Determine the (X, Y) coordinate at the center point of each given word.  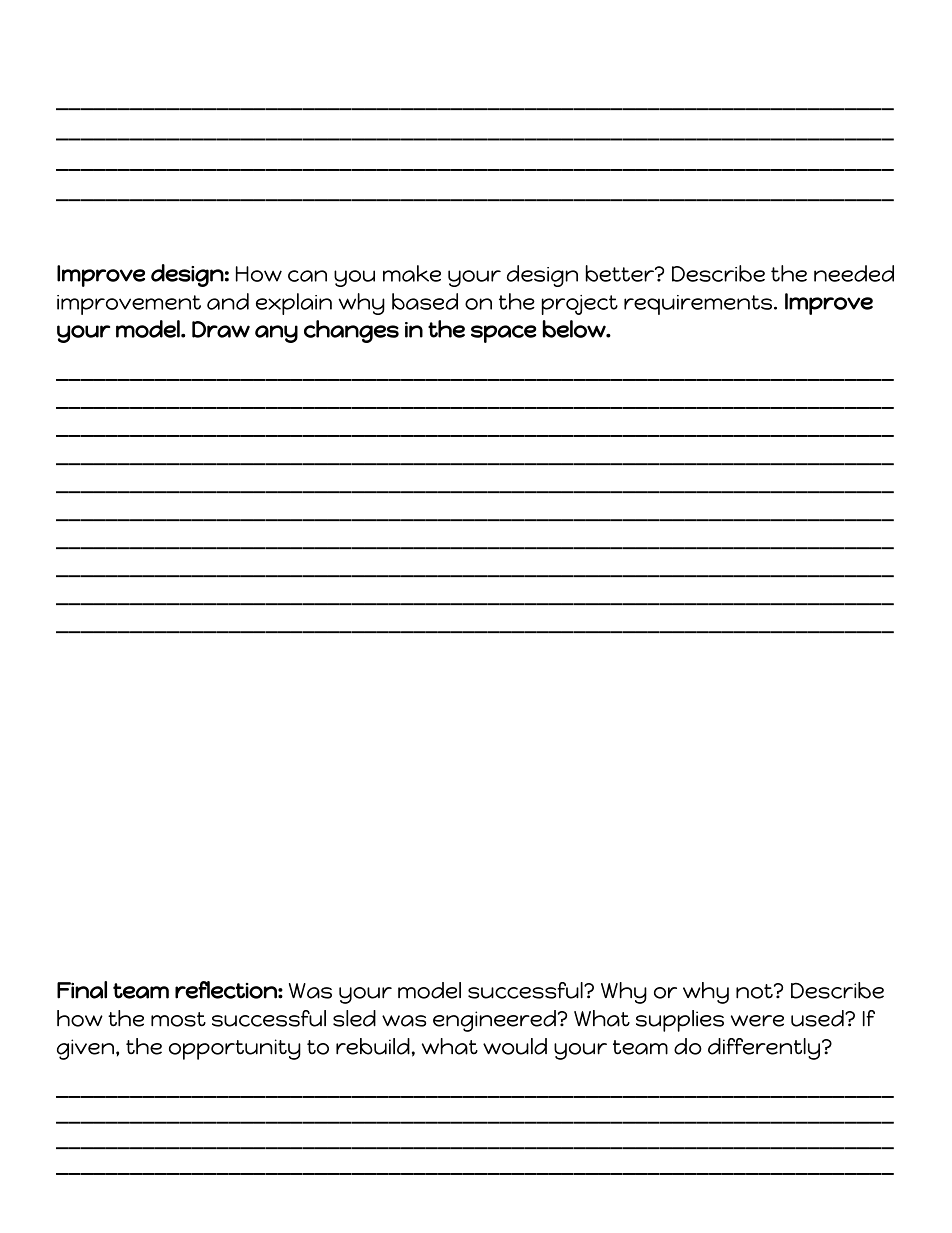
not (755, 991)
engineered (494, 1021)
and (228, 301)
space (503, 334)
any (276, 334)
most (178, 1019)
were (757, 1021)
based (425, 301)
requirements (698, 305)
